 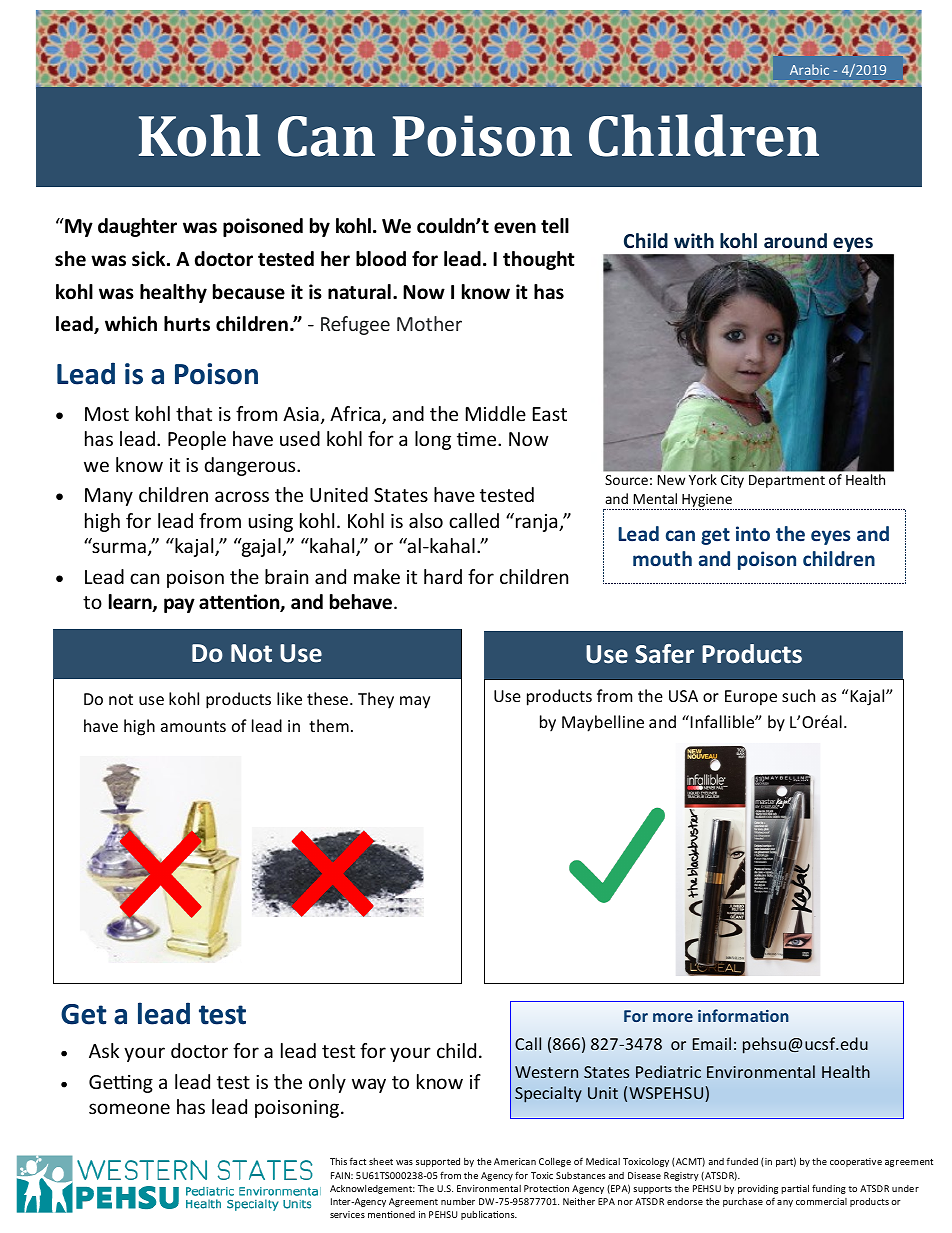 I want to click on someone, so click(x=129, y=1108).
